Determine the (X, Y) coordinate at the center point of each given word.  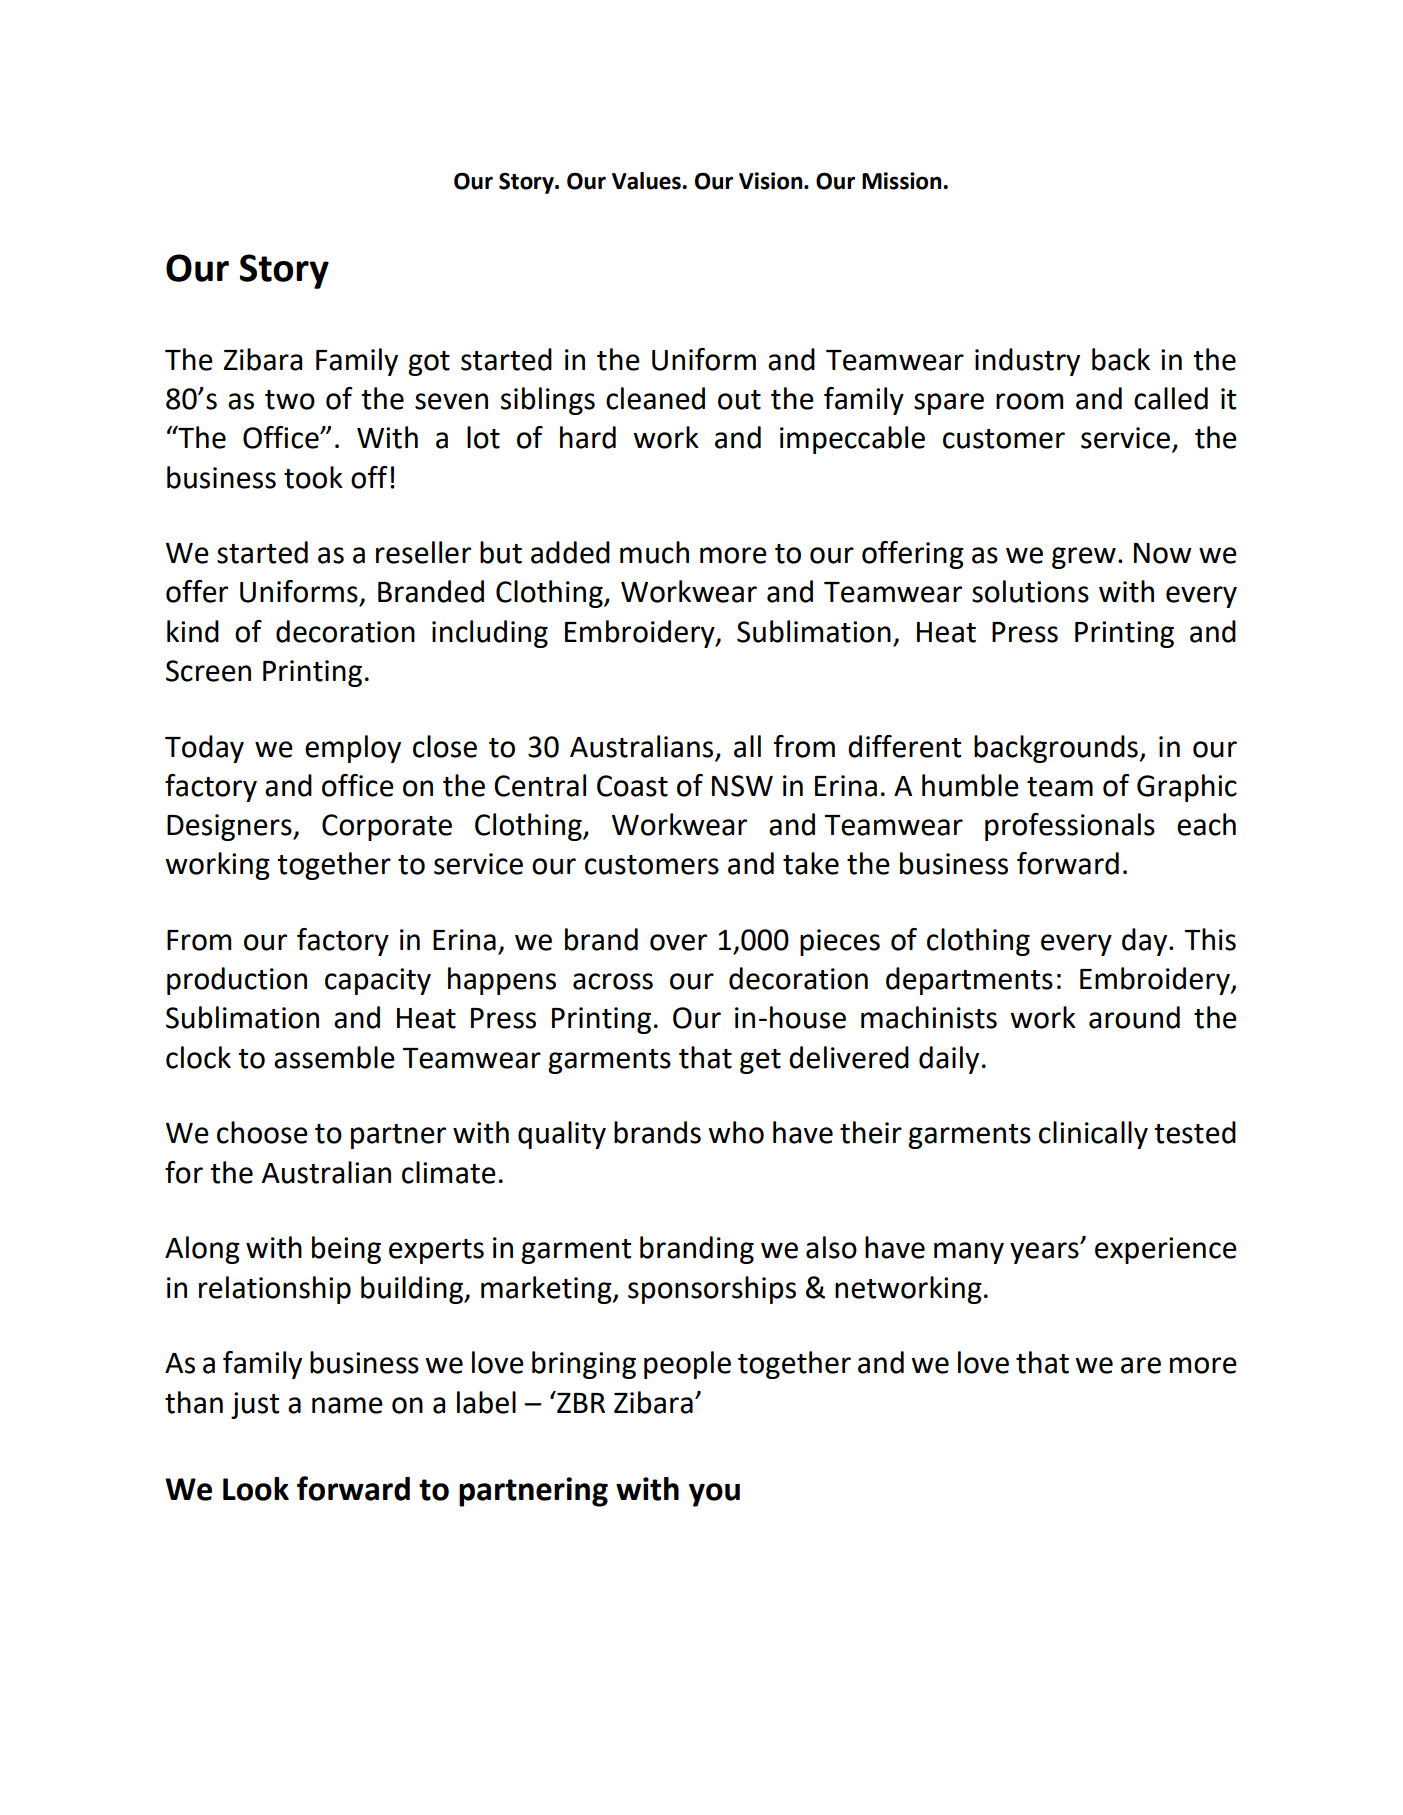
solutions (1030, 591)
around (1134, 1017)
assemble (334, 1057)
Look (256, 1489)
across (613, 981)
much (654, 552)
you (714, 1495)
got (429, 363)
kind (193, 631)
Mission (903, 181)
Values (647, 181)
